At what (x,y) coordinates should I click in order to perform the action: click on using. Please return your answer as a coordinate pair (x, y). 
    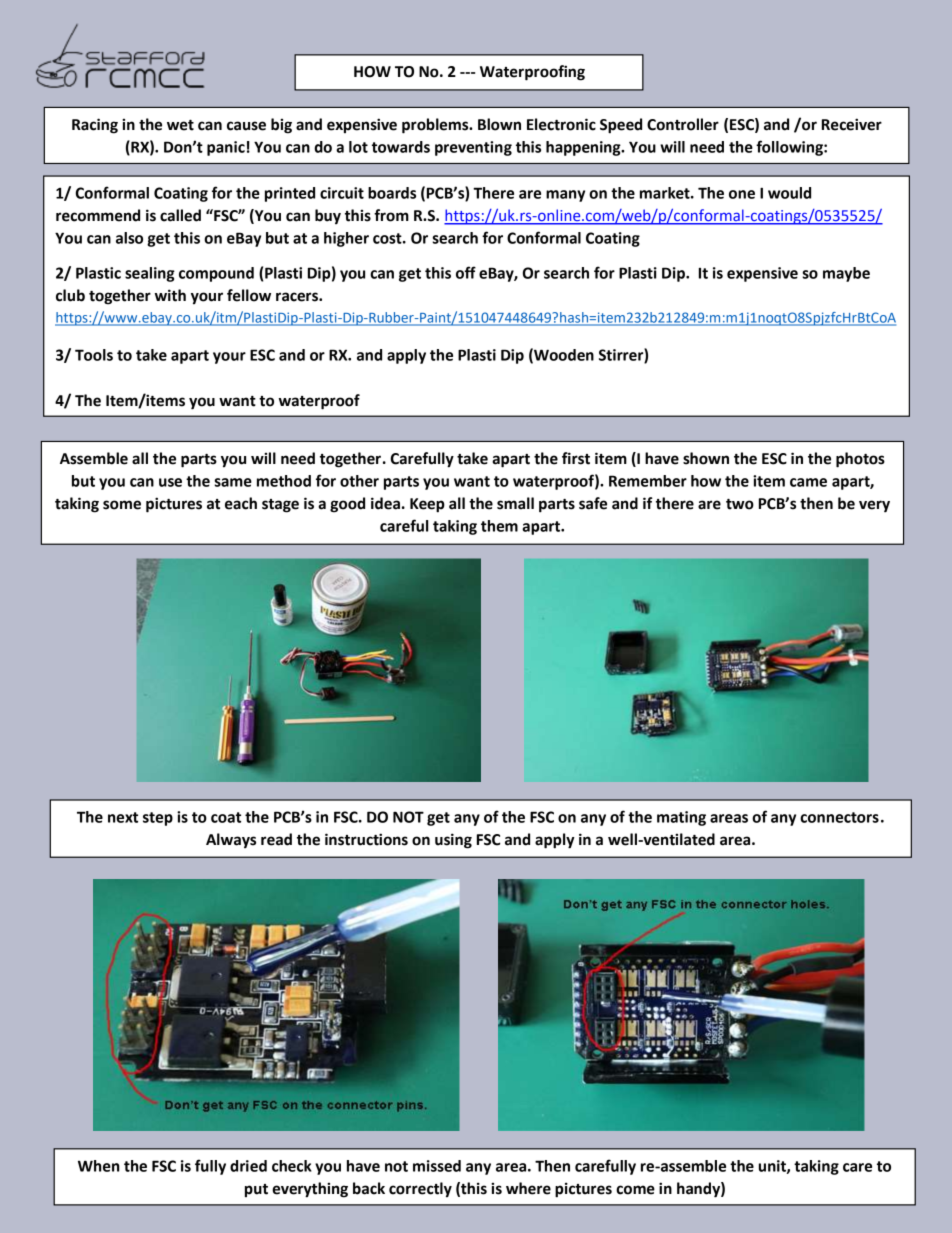
    Looking at the image, I should click on (453, 841).
